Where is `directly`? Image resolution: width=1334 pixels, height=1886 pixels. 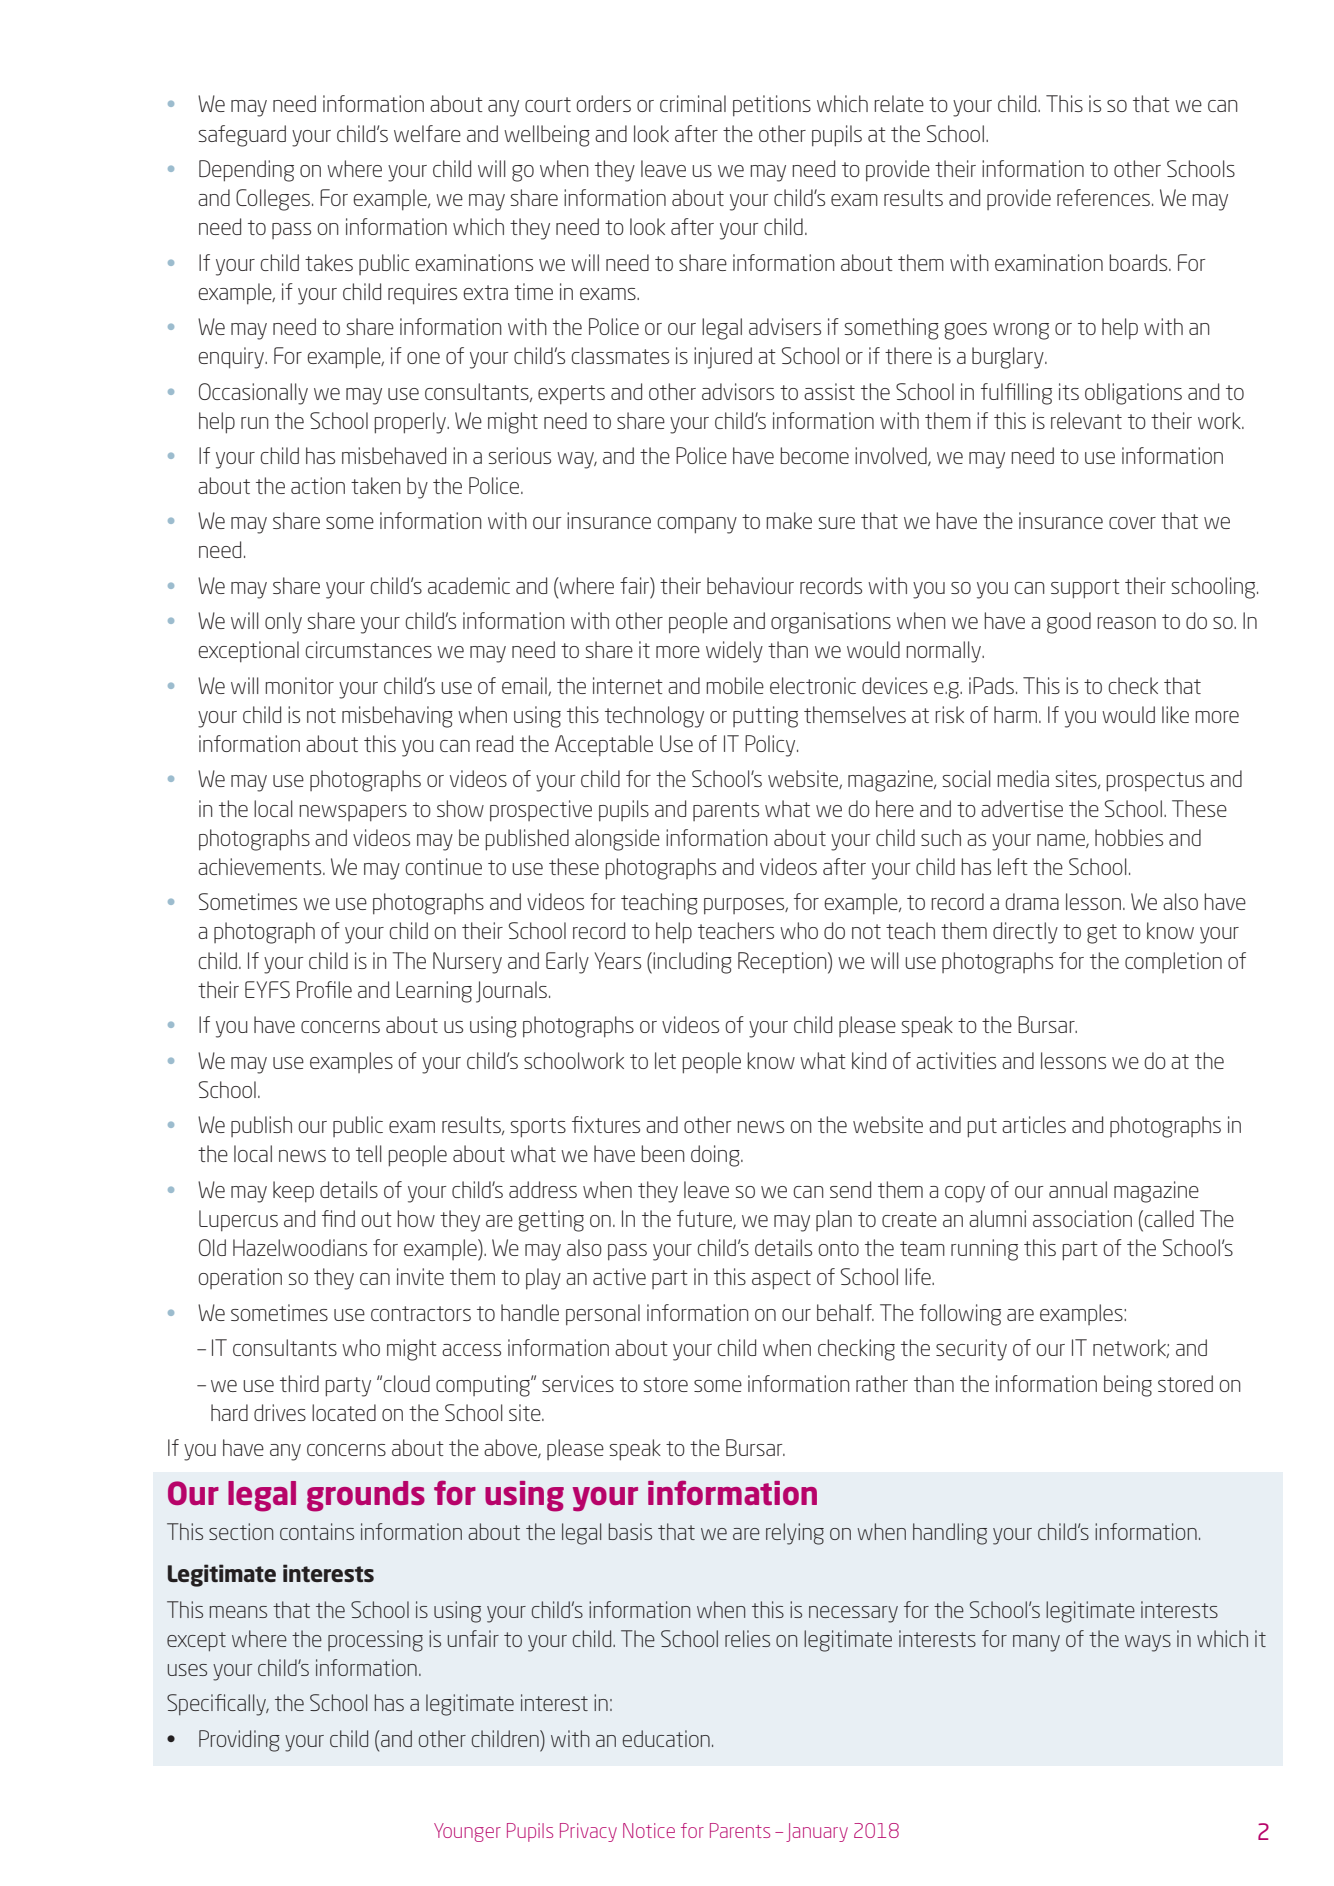 directly is located at coordinates (1025, 933).
